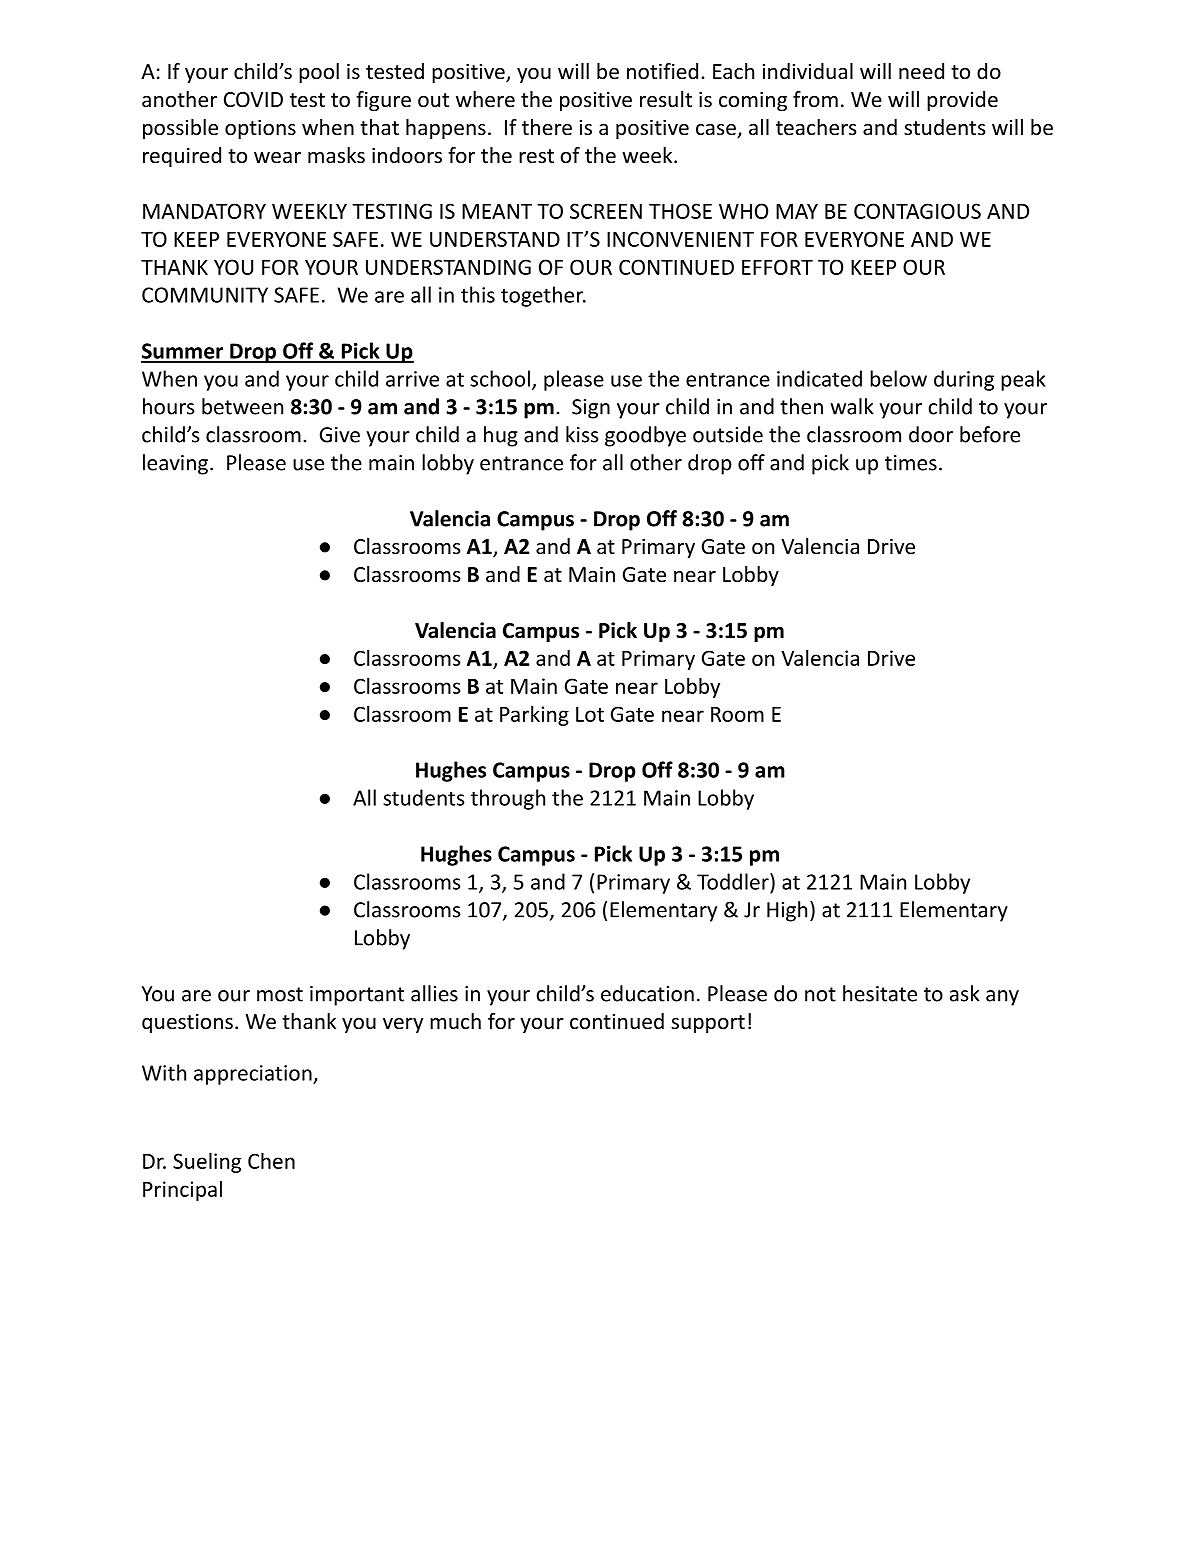 The image size is (1200, 1553). I want to click on Chen, so click(271, 1160).
